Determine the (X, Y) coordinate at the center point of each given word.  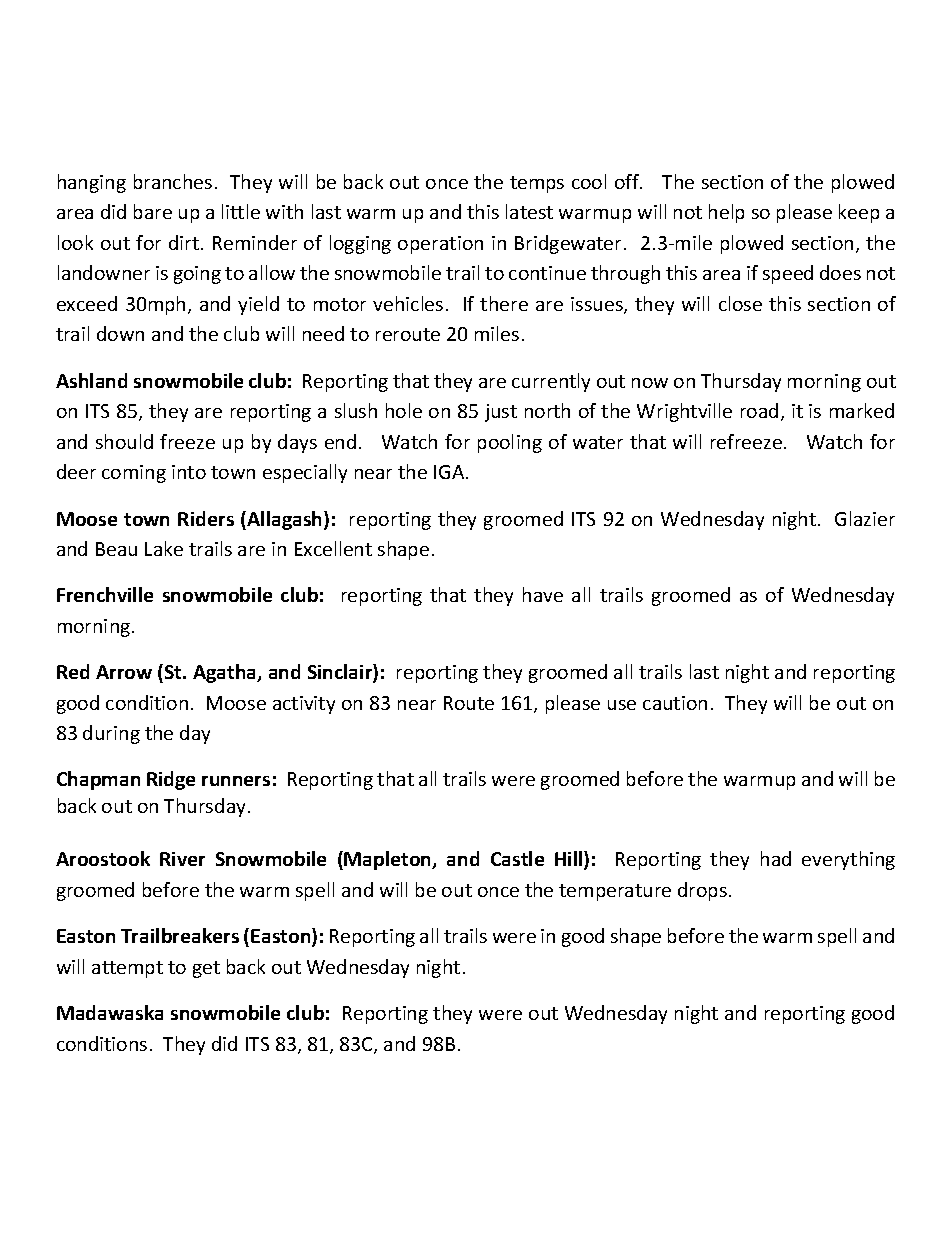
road (759, 410)
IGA (450, 472)
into (189, 472)
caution (675, 703)
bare (153, 211)
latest (529, 211)
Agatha (226, 673)
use (622, 705)
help (726, 213)
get (206, 969)
